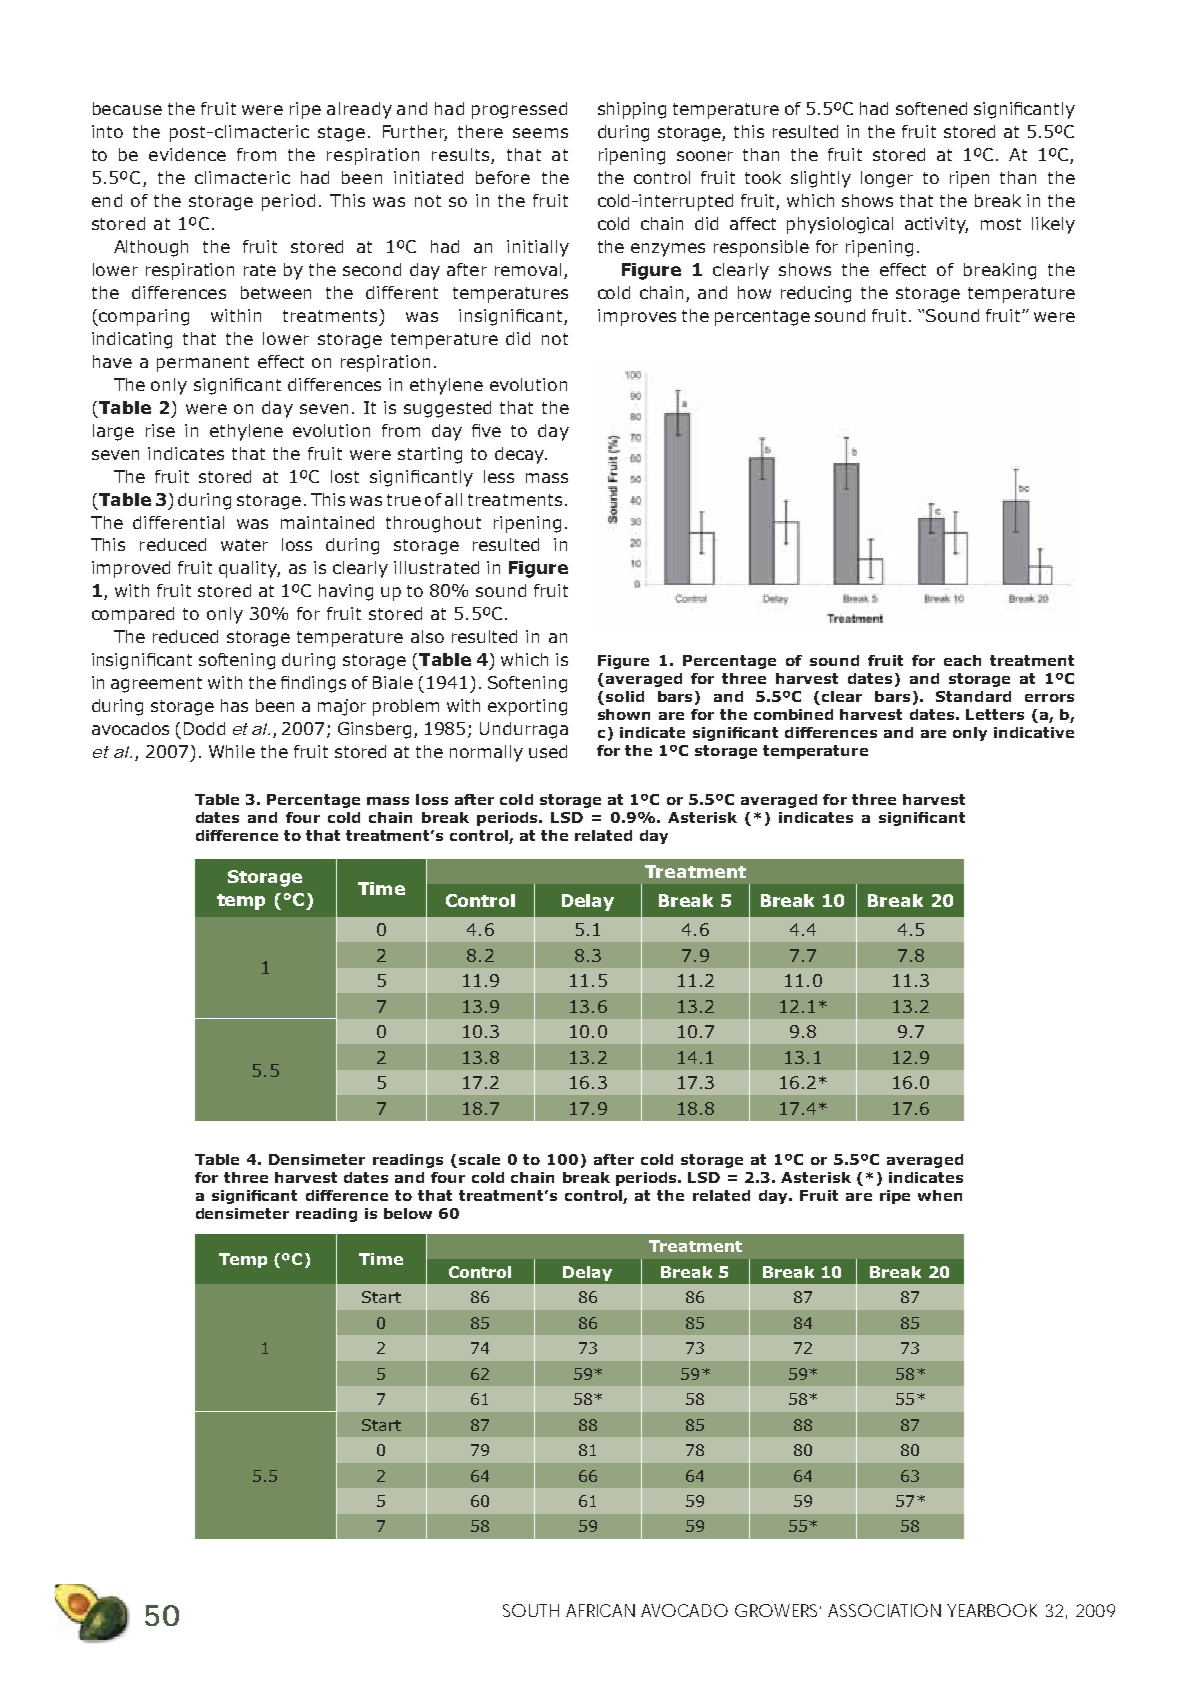  What do you see at coordinates (548, 751) in the screenshot?
I see `used` at bounding box center [548, 751].
